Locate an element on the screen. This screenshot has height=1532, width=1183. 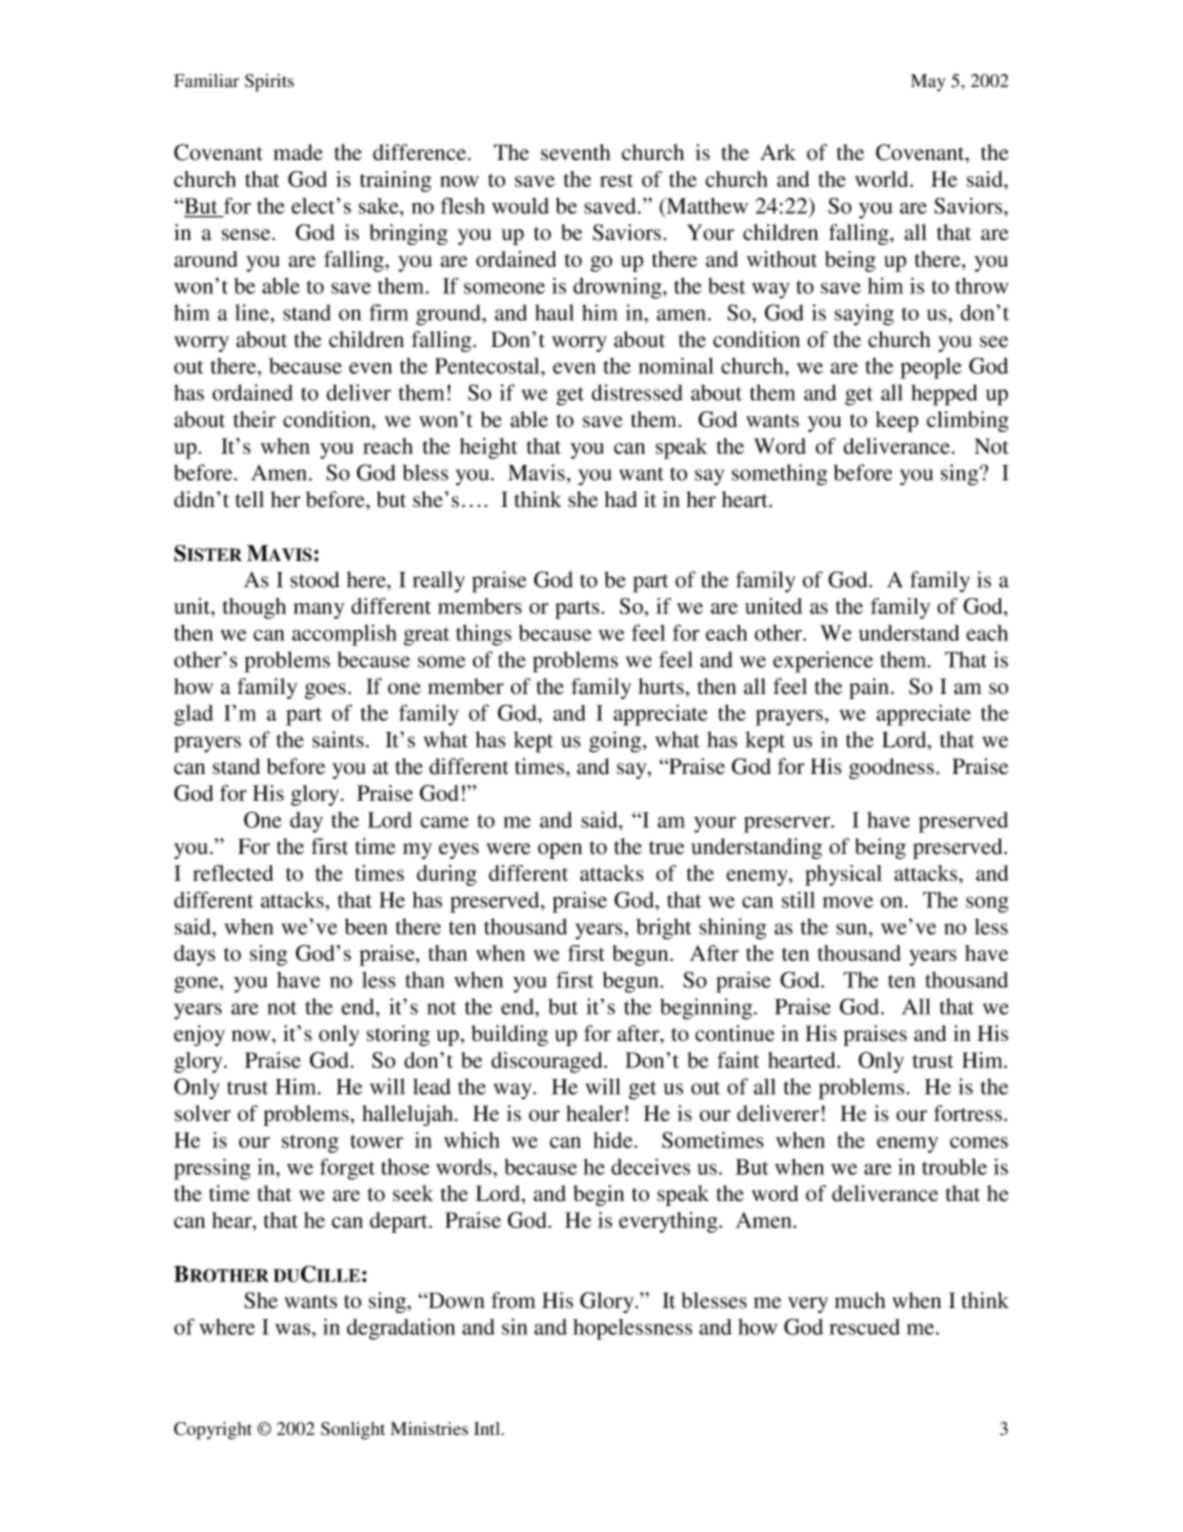
bright is located at coordinates (663, 929).
